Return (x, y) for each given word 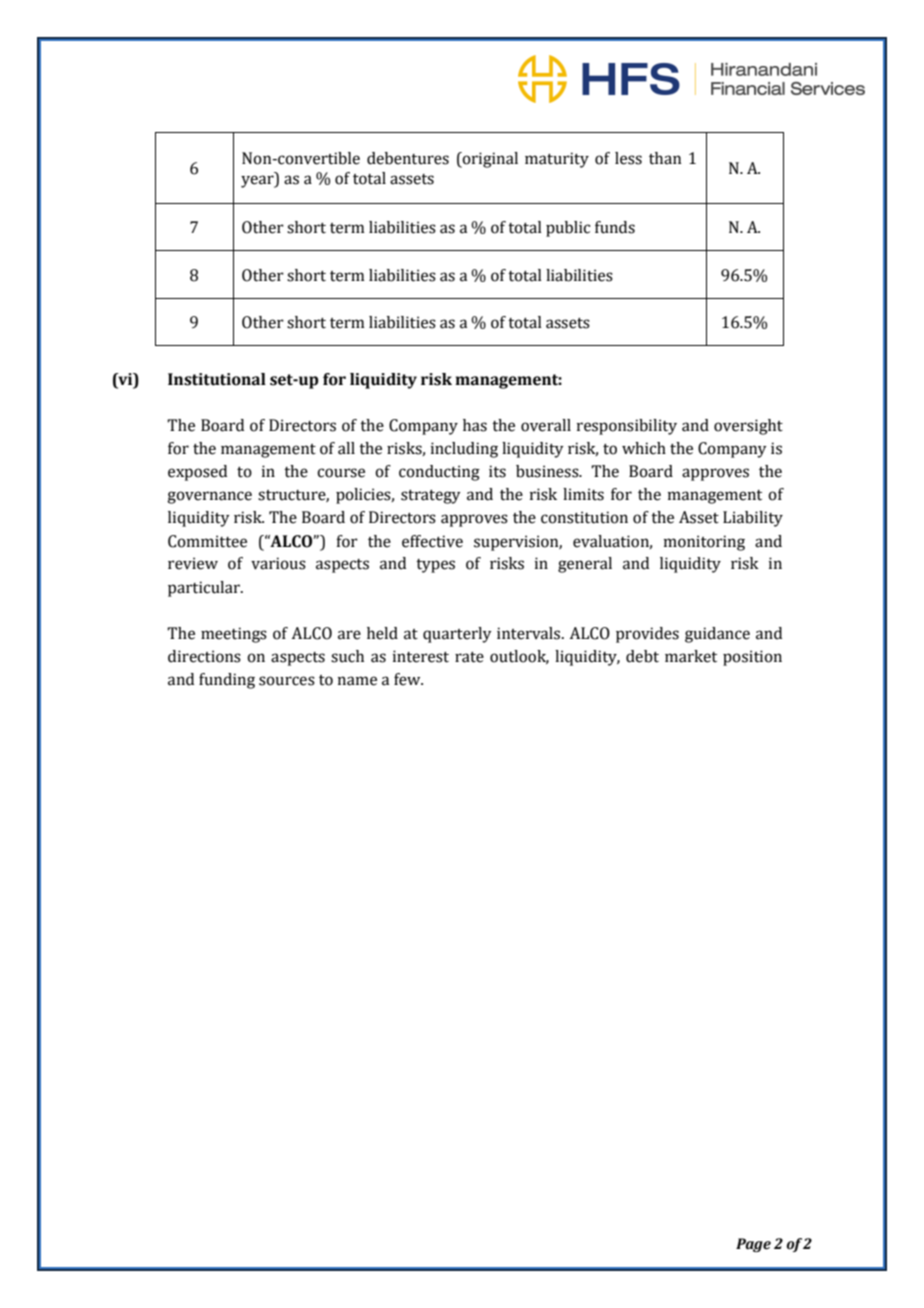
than (665, 158)
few (408, 679)
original (489, 160)
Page (753, 1245)
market (691, 656)
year (258, 181)
